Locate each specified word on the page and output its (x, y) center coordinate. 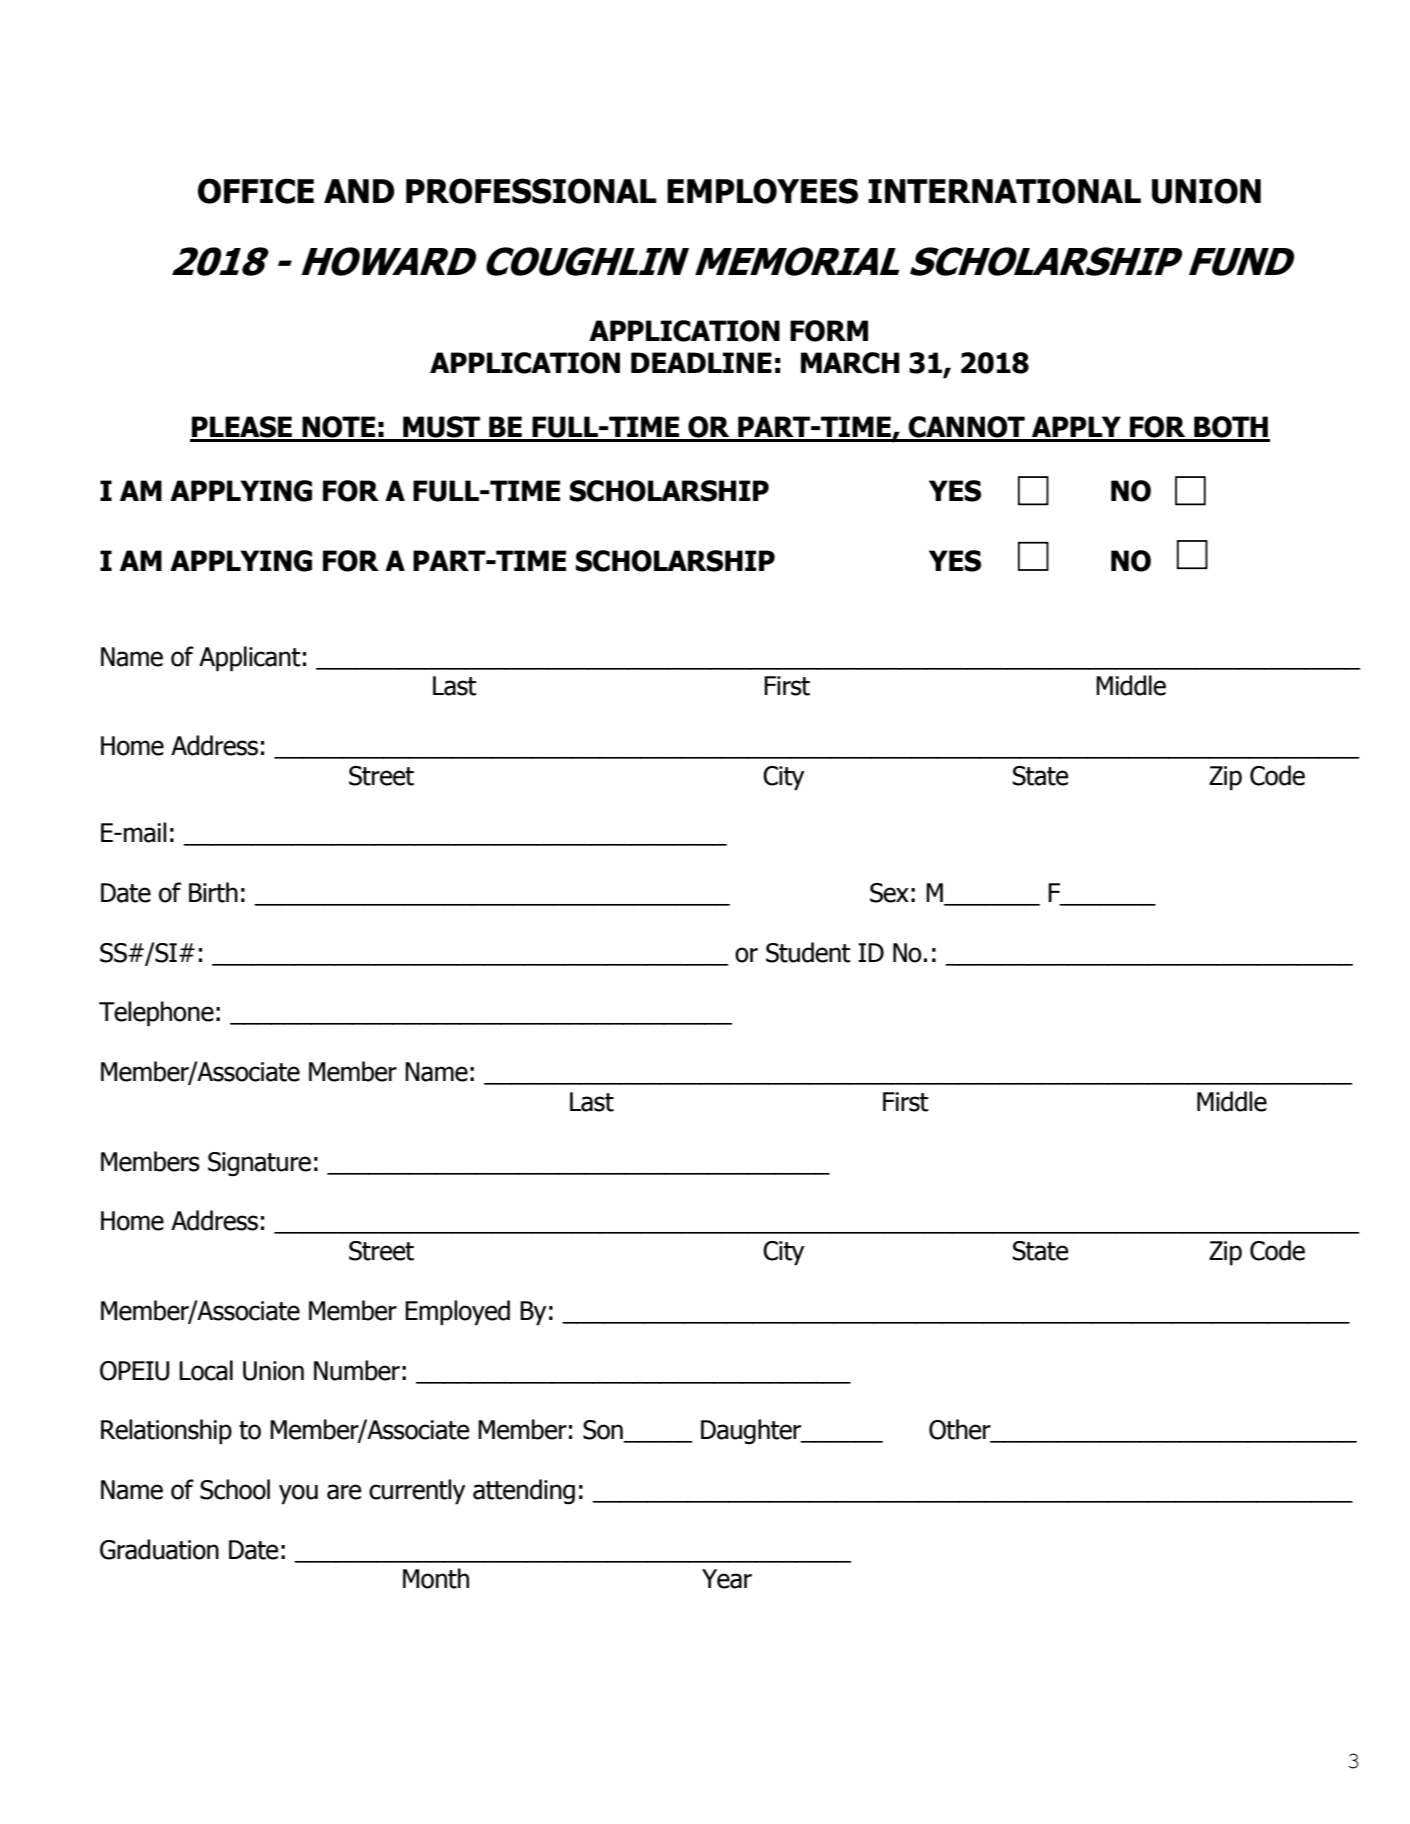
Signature (259, 1164)
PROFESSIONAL (531, 191)
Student (808, 952)
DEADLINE (701, 362)
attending (524, 1491)
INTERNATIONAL (1004, 191)
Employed (457, 1313)
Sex (889, 893)
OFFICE (256, 191)
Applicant (250, 659)
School (235, 1489)
